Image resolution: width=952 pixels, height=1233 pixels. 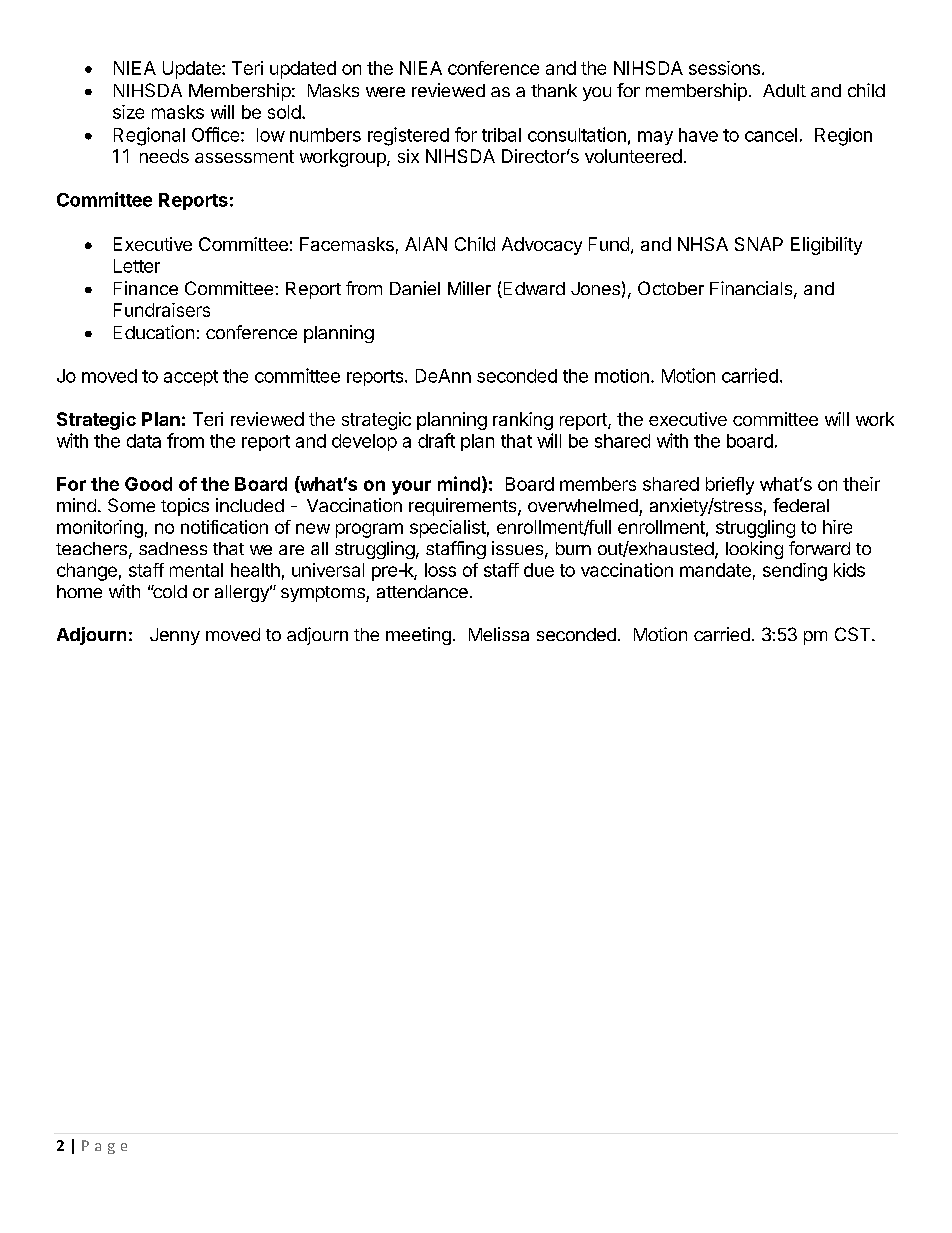 I want to click on meeting, so click(x=418, y=636).
